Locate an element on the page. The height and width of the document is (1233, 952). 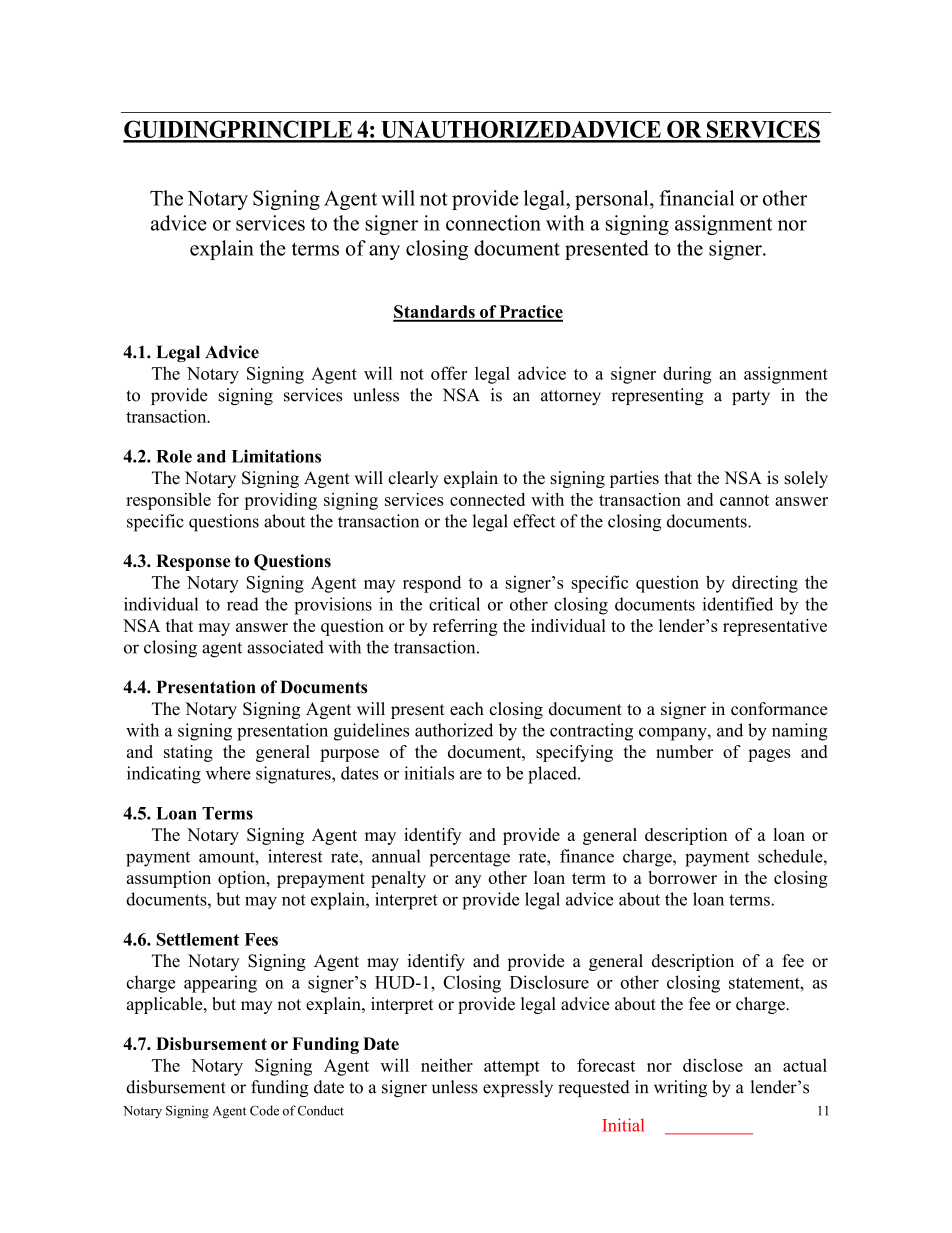
cannot is located at coordinates (744, 500).
